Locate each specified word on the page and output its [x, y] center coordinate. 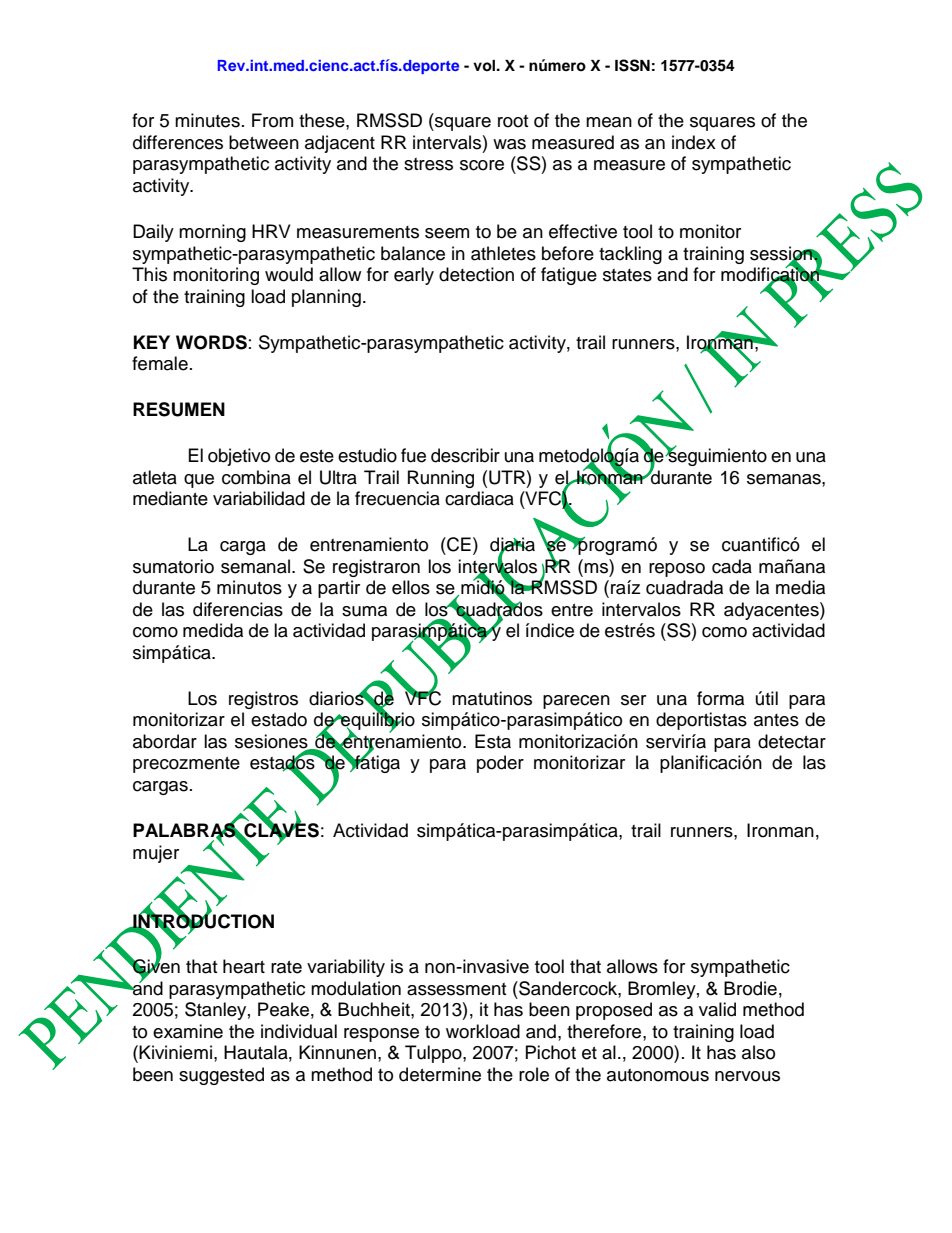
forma [720, 698]
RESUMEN [179, 409]
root [513, 121]
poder [500, 764]
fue [413, 455]
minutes [207, 120]
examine [188, 1031]
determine [440, 1074]
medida [213, 630]
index [694, 142]
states [627, 275]
